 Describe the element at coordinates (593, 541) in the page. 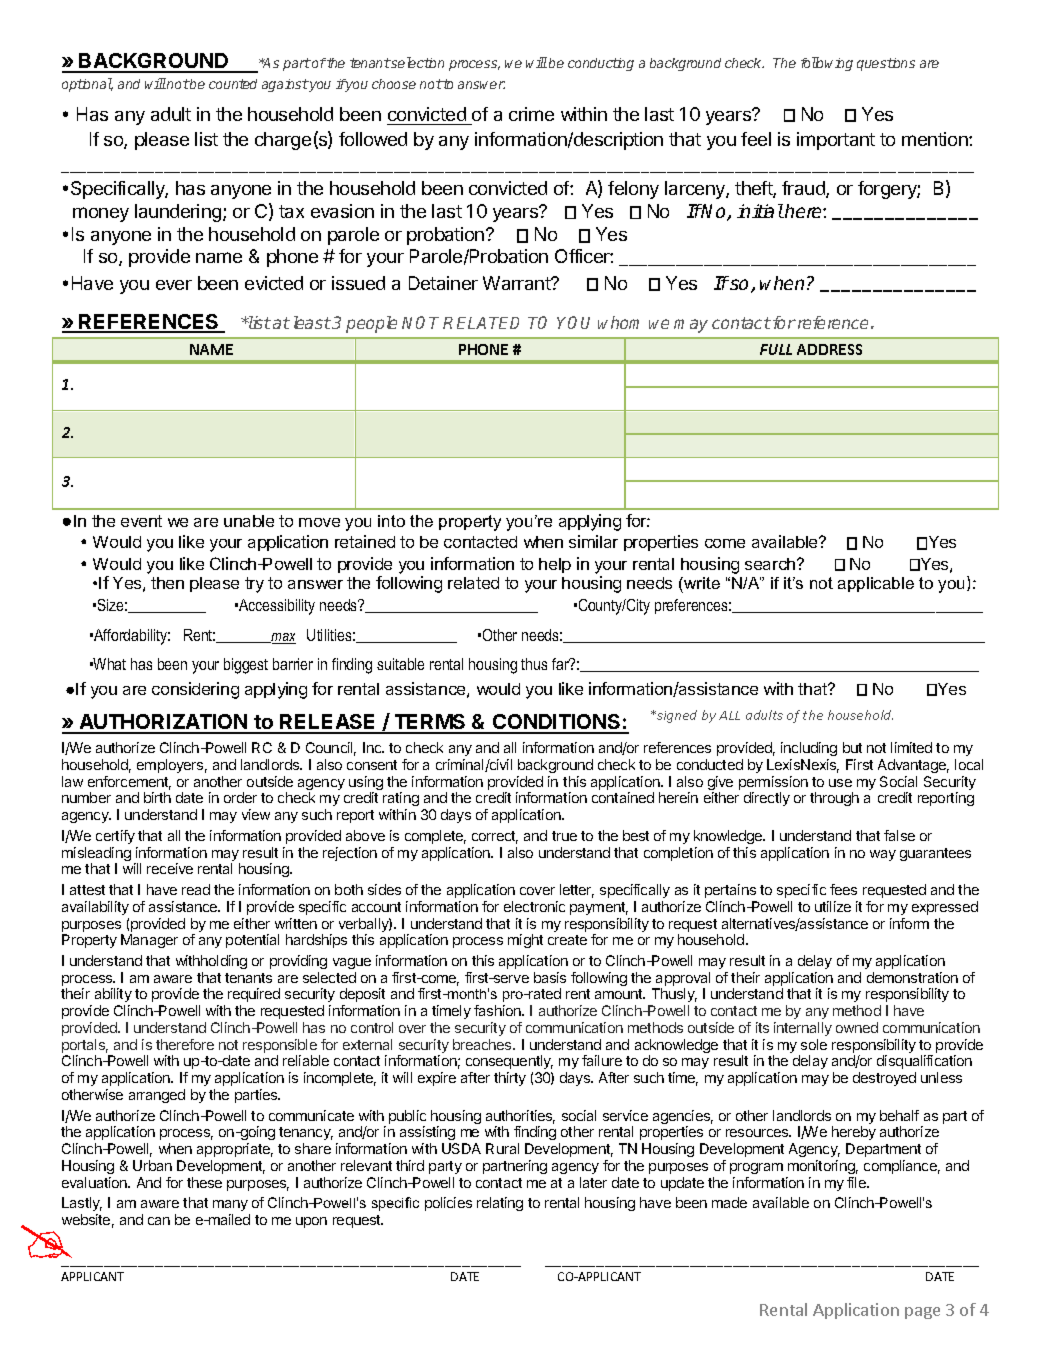

I see `similar` at that location.
